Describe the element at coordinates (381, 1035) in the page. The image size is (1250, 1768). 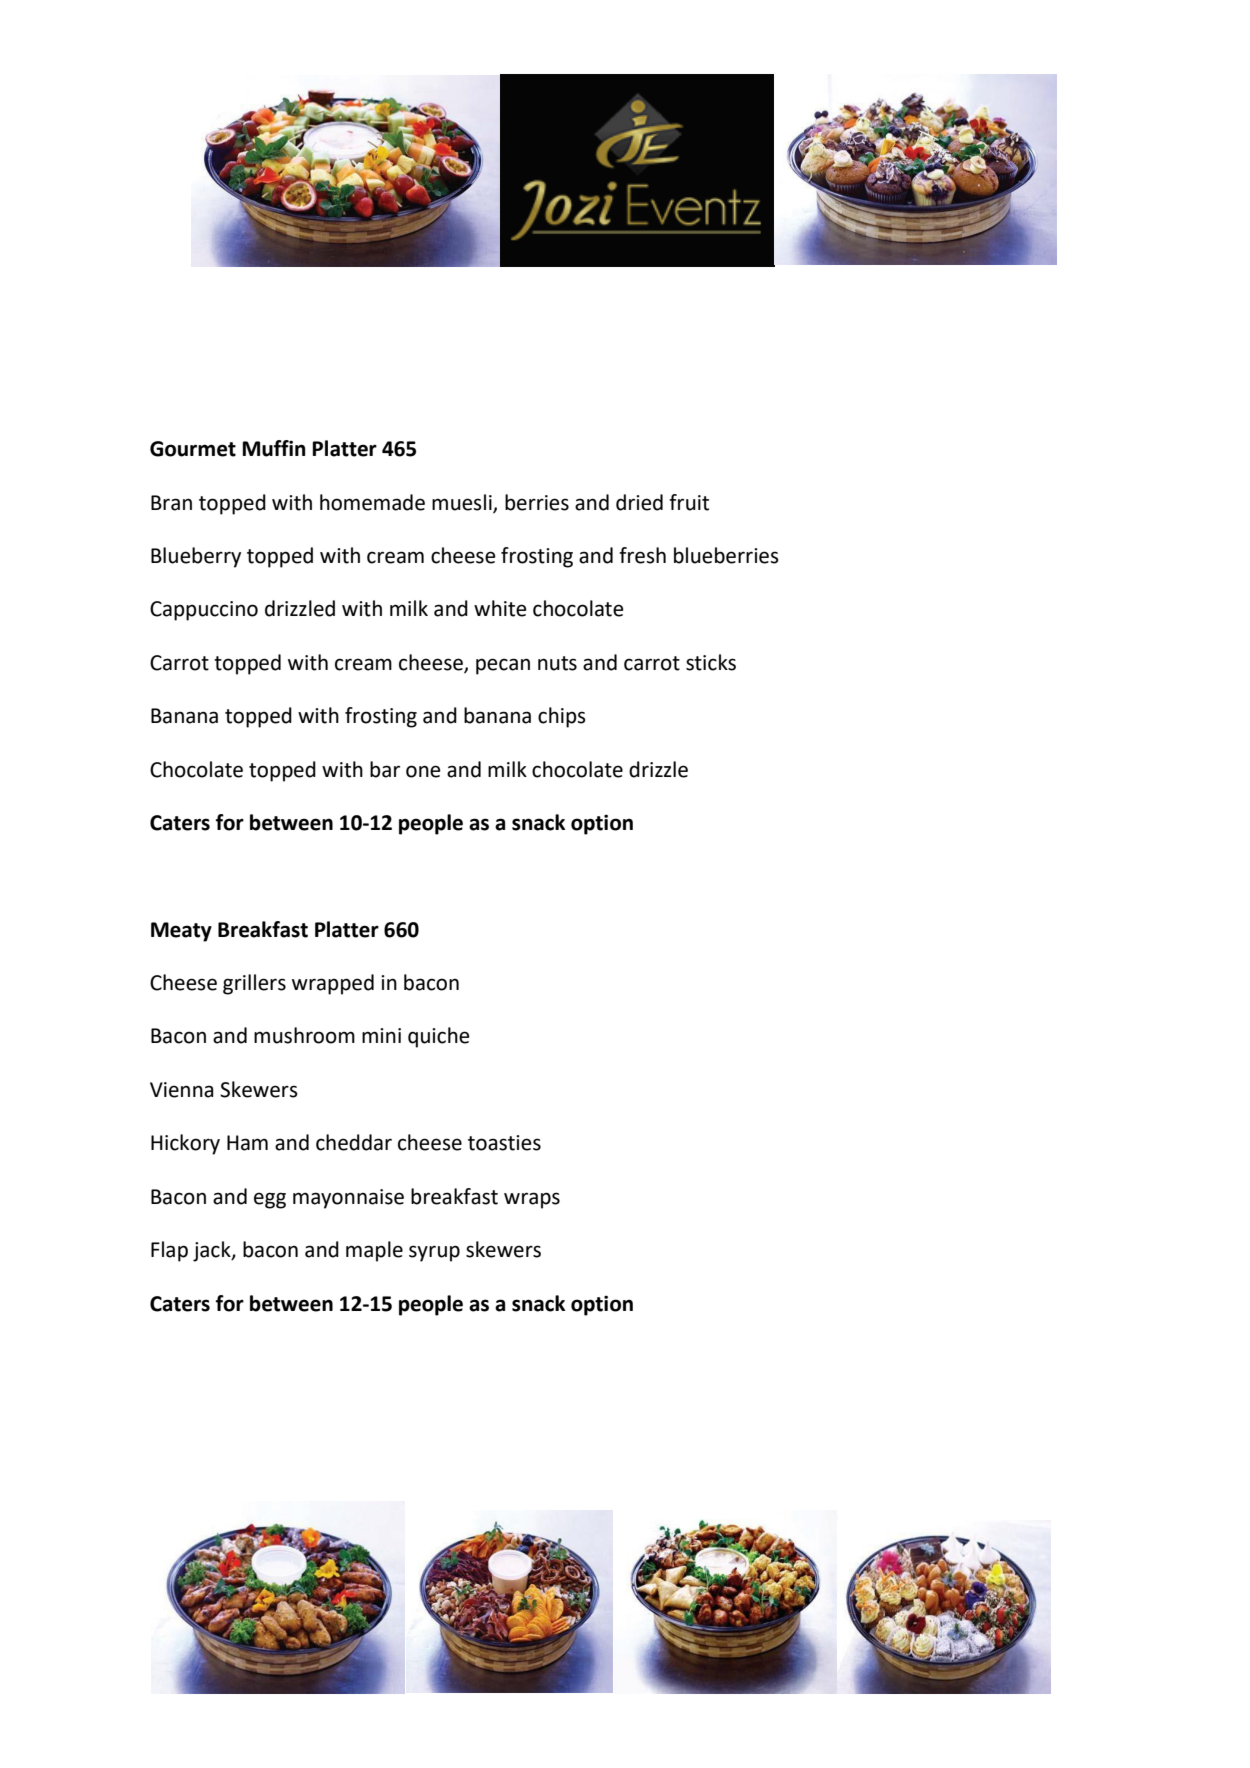
I see `mini` at that location.
